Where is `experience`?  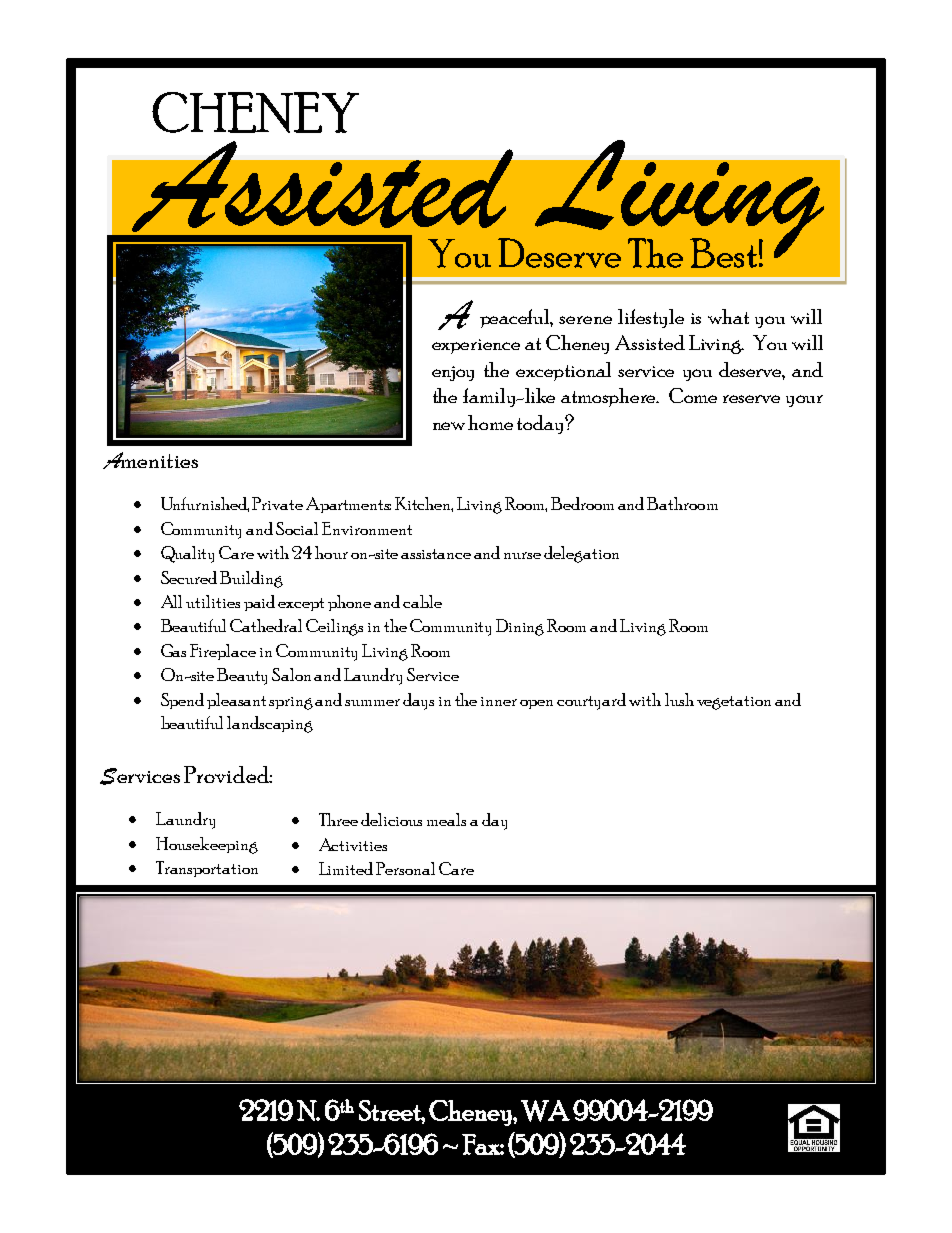 experience is located at coordinates (476, 346).
